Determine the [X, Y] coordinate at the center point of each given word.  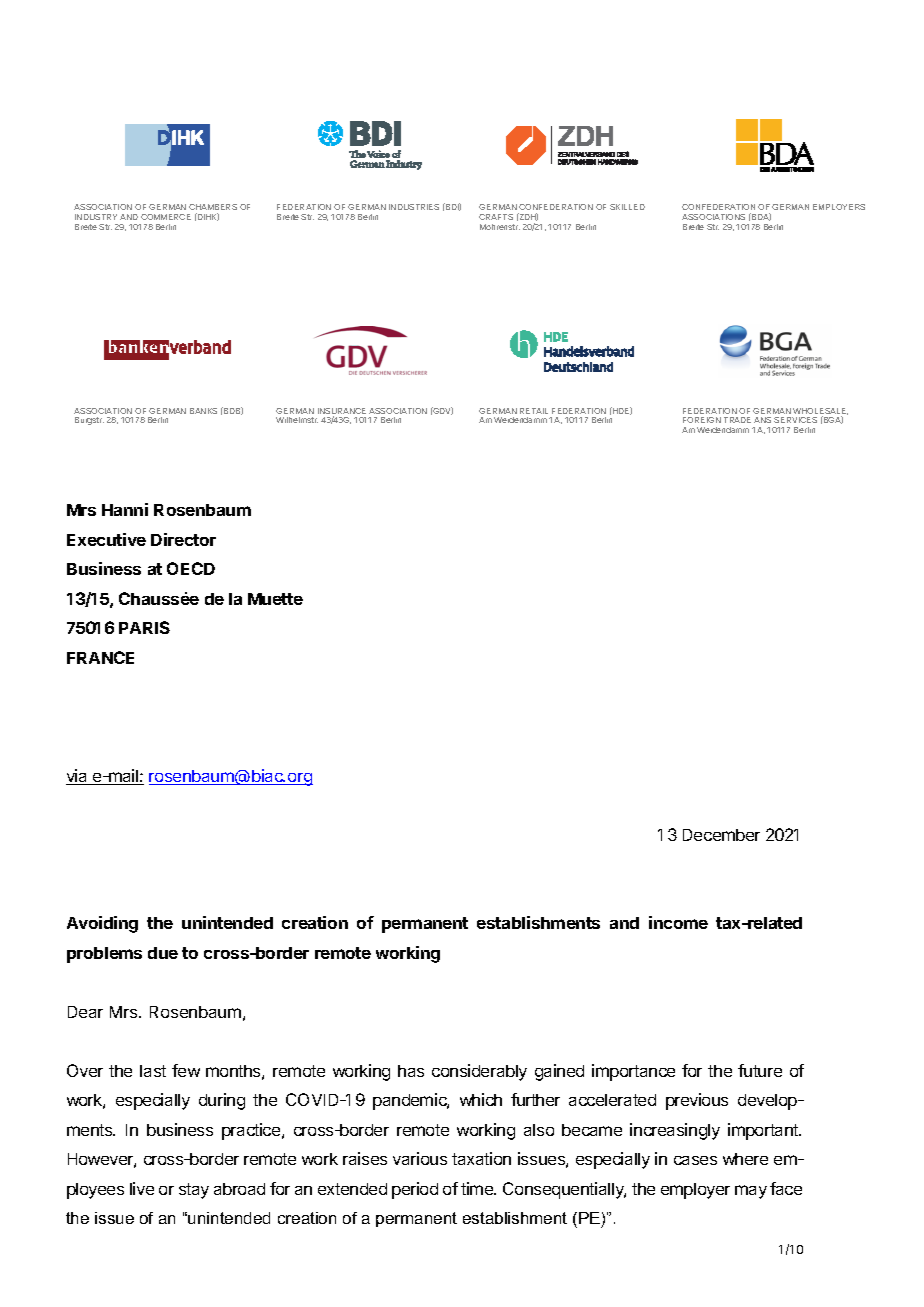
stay [194, 1191]
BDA [760, 217]
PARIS [144, 627]
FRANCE [100, 657]
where [745, 1159]
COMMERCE [166, 217]
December [721, 835]
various [420, 1158]
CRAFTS [496, 217]
